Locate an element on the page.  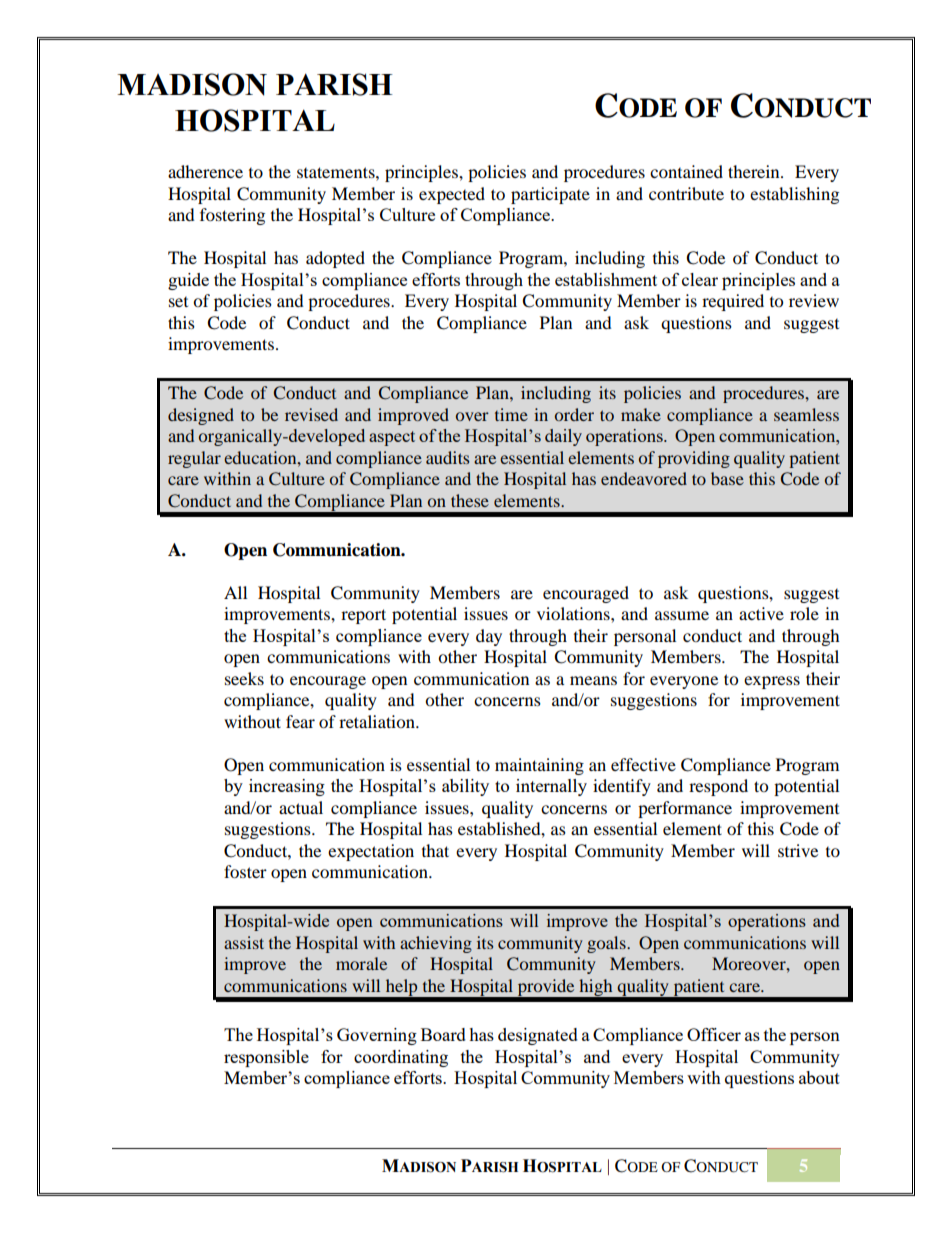
therein is located at coordinates (755, 171).
